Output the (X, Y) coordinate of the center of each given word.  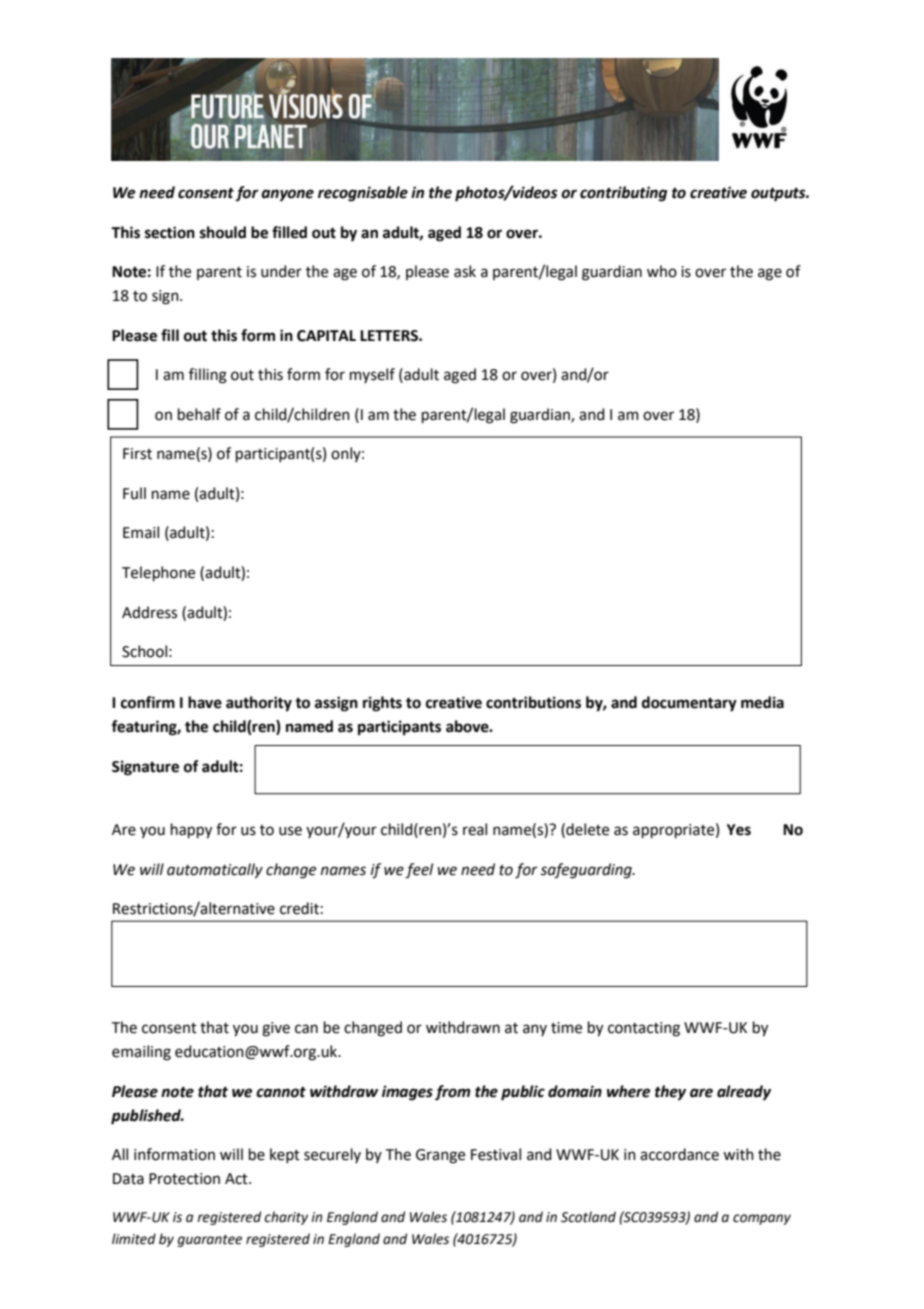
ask (465, 271)
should (223, 232)
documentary (689, 704)
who (662, 271)
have (205, 702)
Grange (440, 1156)
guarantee (210, 1241)
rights (382, 704)
